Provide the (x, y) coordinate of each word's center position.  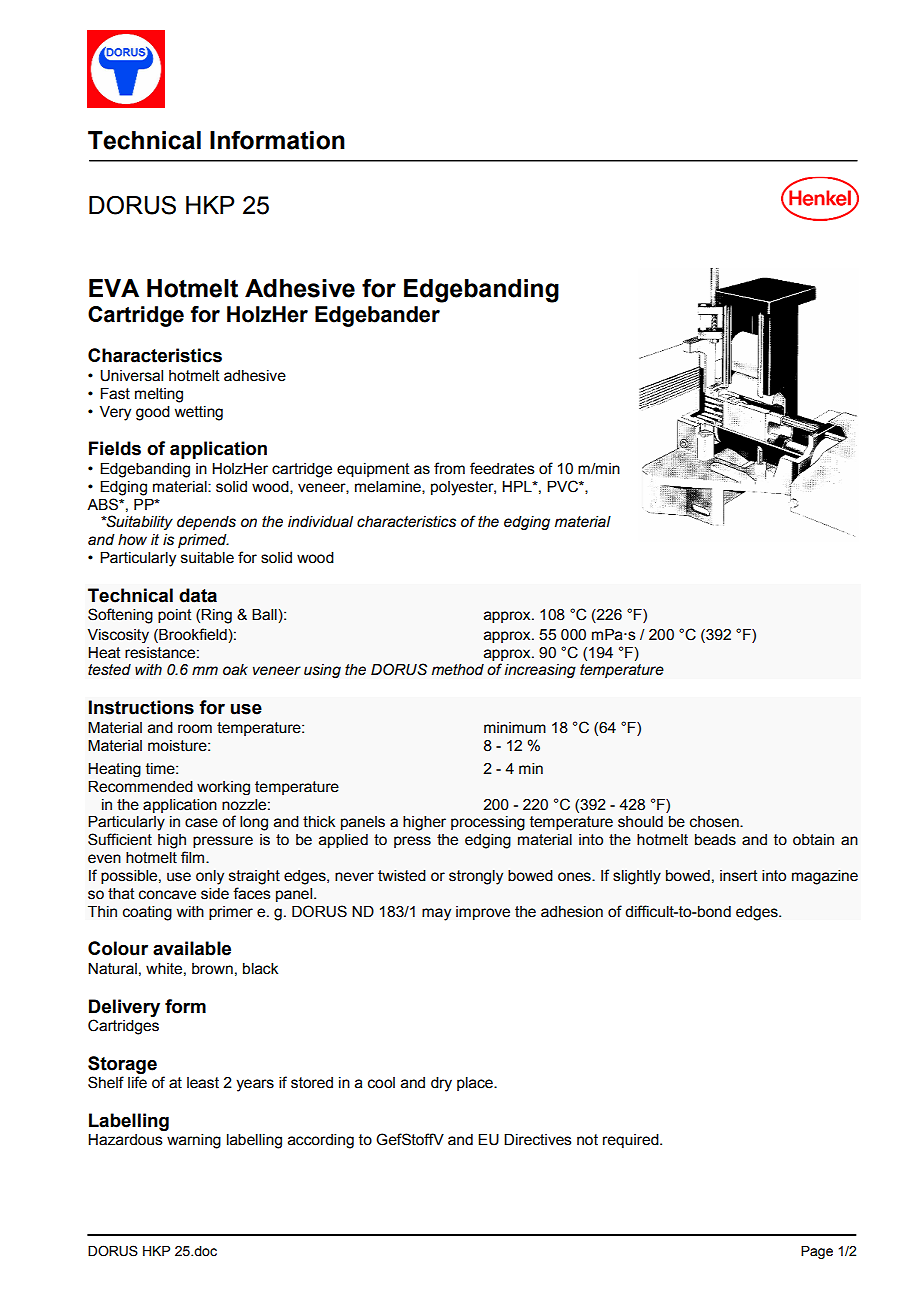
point (175, 616)
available (192, 948)
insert (739, 876)
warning (194, 1141)
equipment (373, 470)
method (458, 670)
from (449, 468)
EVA (114, 288)
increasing (540, 671)
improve (483, 913)
